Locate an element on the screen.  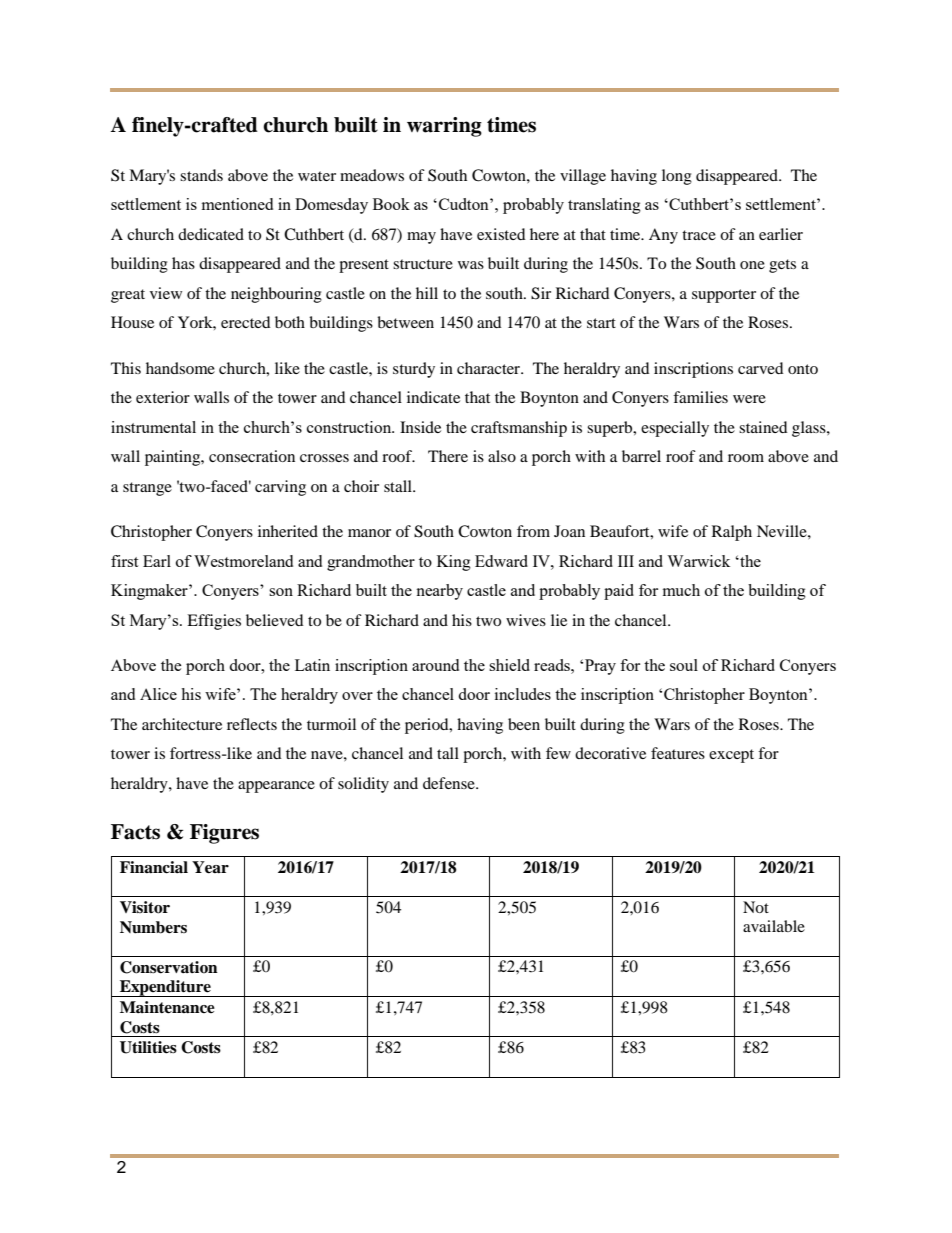
stands is located at coordinates (201, 175).
